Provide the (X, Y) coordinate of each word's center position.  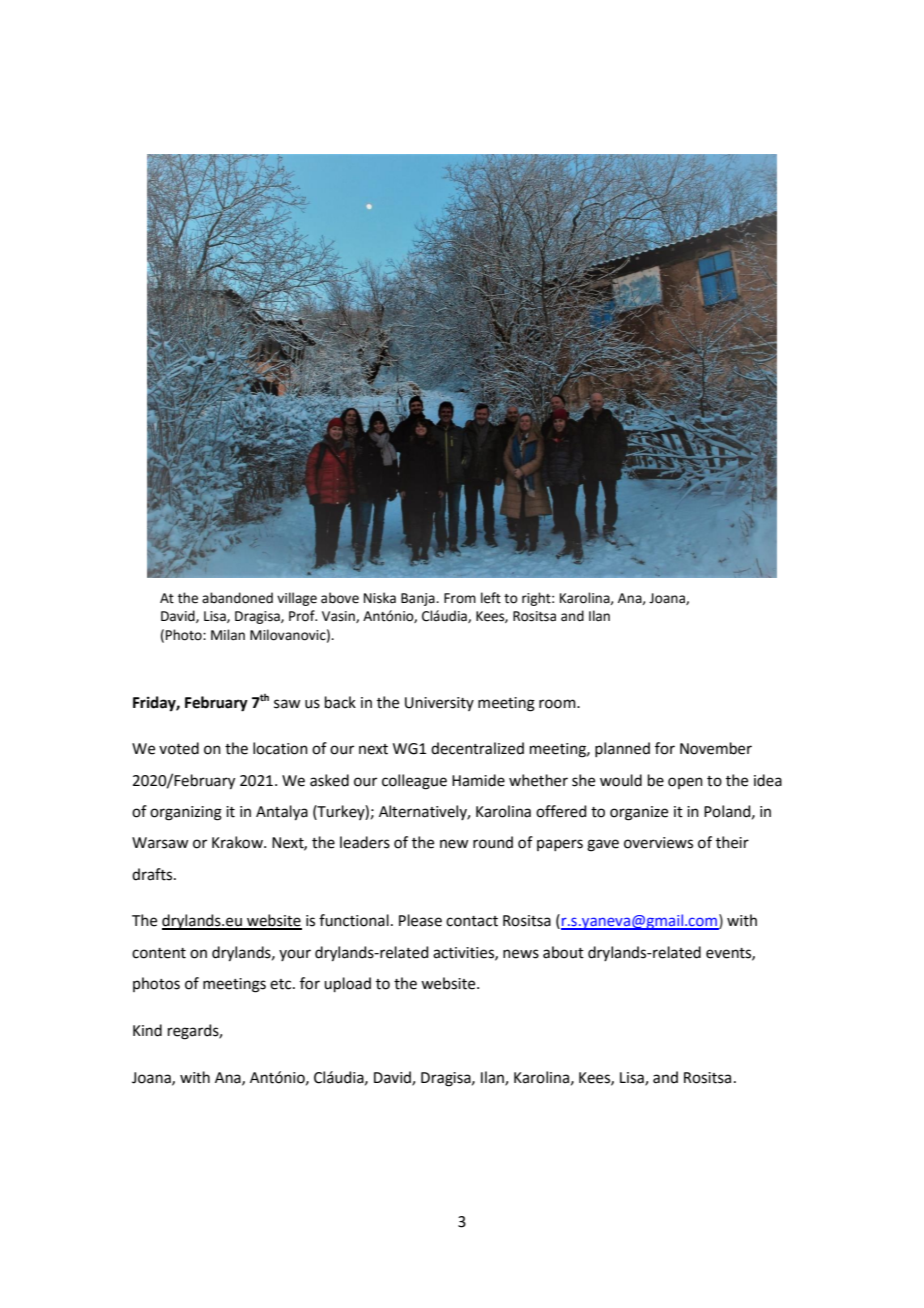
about (563, 952)
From (460, 598)
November (716, 748)
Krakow (238, 842)
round (493, 842)
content (159, 953)
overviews (658, 843)
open (685, 783)
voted (179, 748)
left (491, 598)
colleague (414, 782)
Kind (147, 1030)
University (439, 704)
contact (472, 921)
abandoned (237, 598)
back (340, 702)
